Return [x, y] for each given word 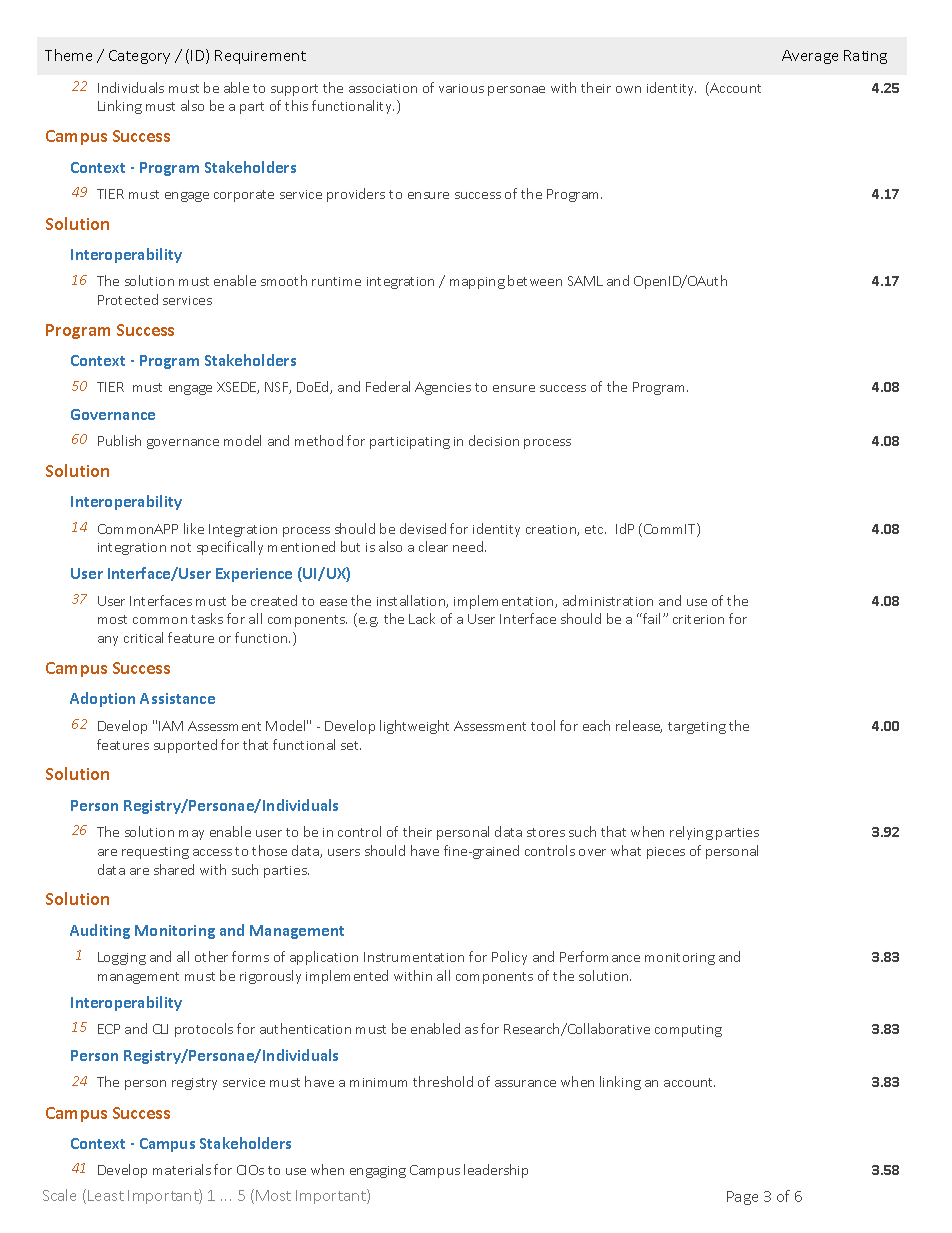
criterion [698, 619]
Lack [422, 618]
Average [810, 57]
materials [182, 1169]
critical [143, 637]
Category [139, 57]
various [461, 88]
